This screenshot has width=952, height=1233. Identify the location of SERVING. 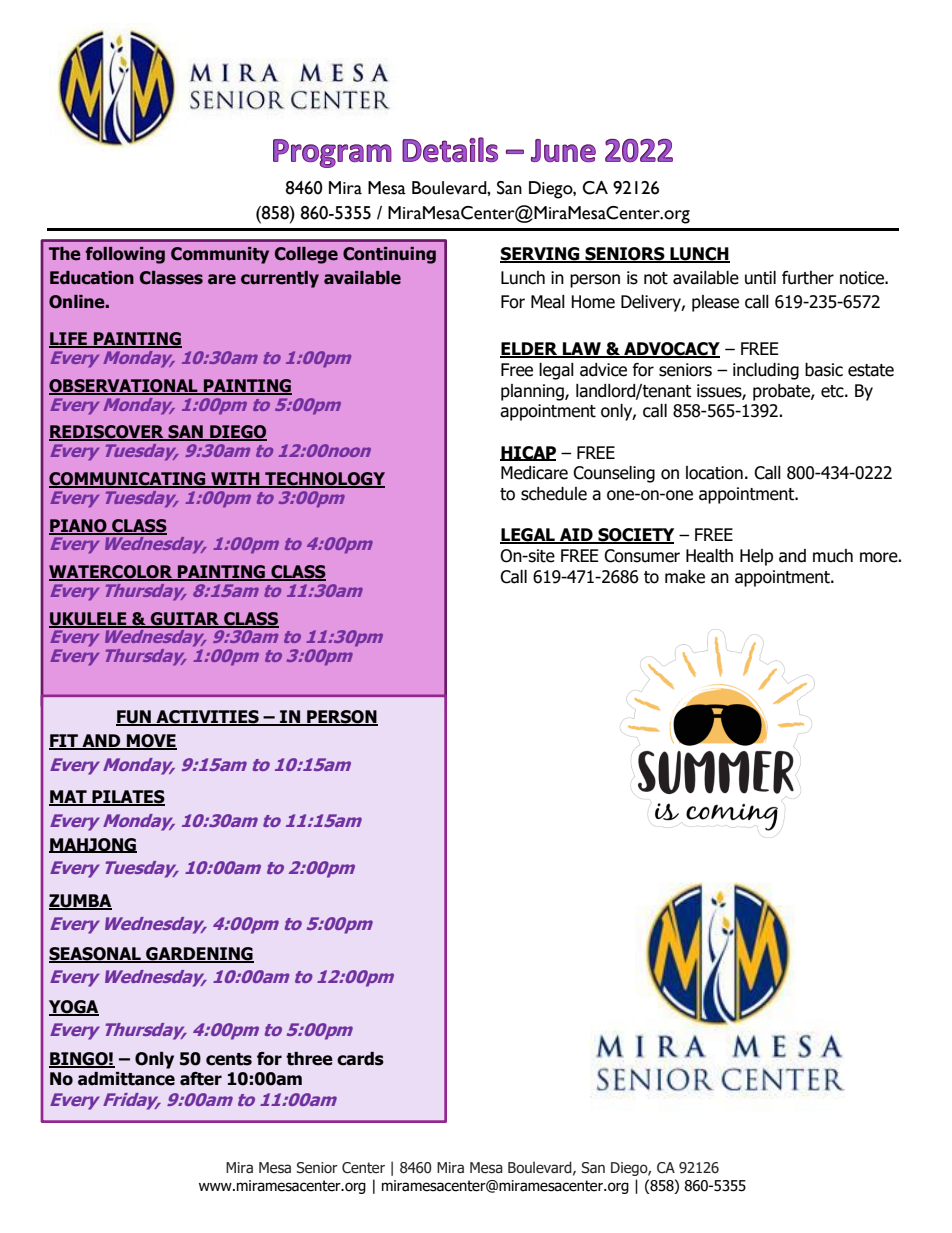
(541, 255).
